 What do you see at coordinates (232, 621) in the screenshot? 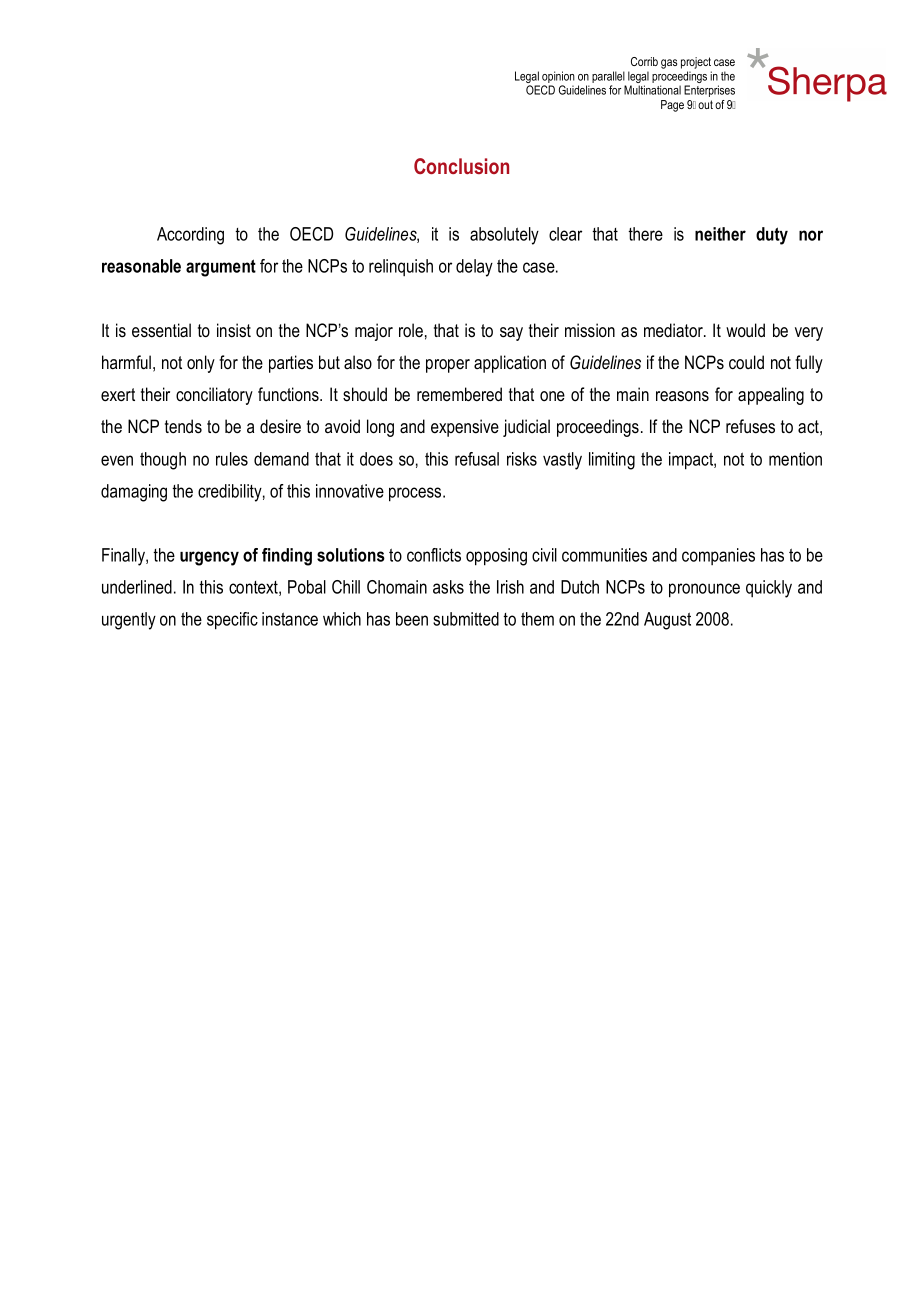
I see `specific` at bounding box center [232, 621].
